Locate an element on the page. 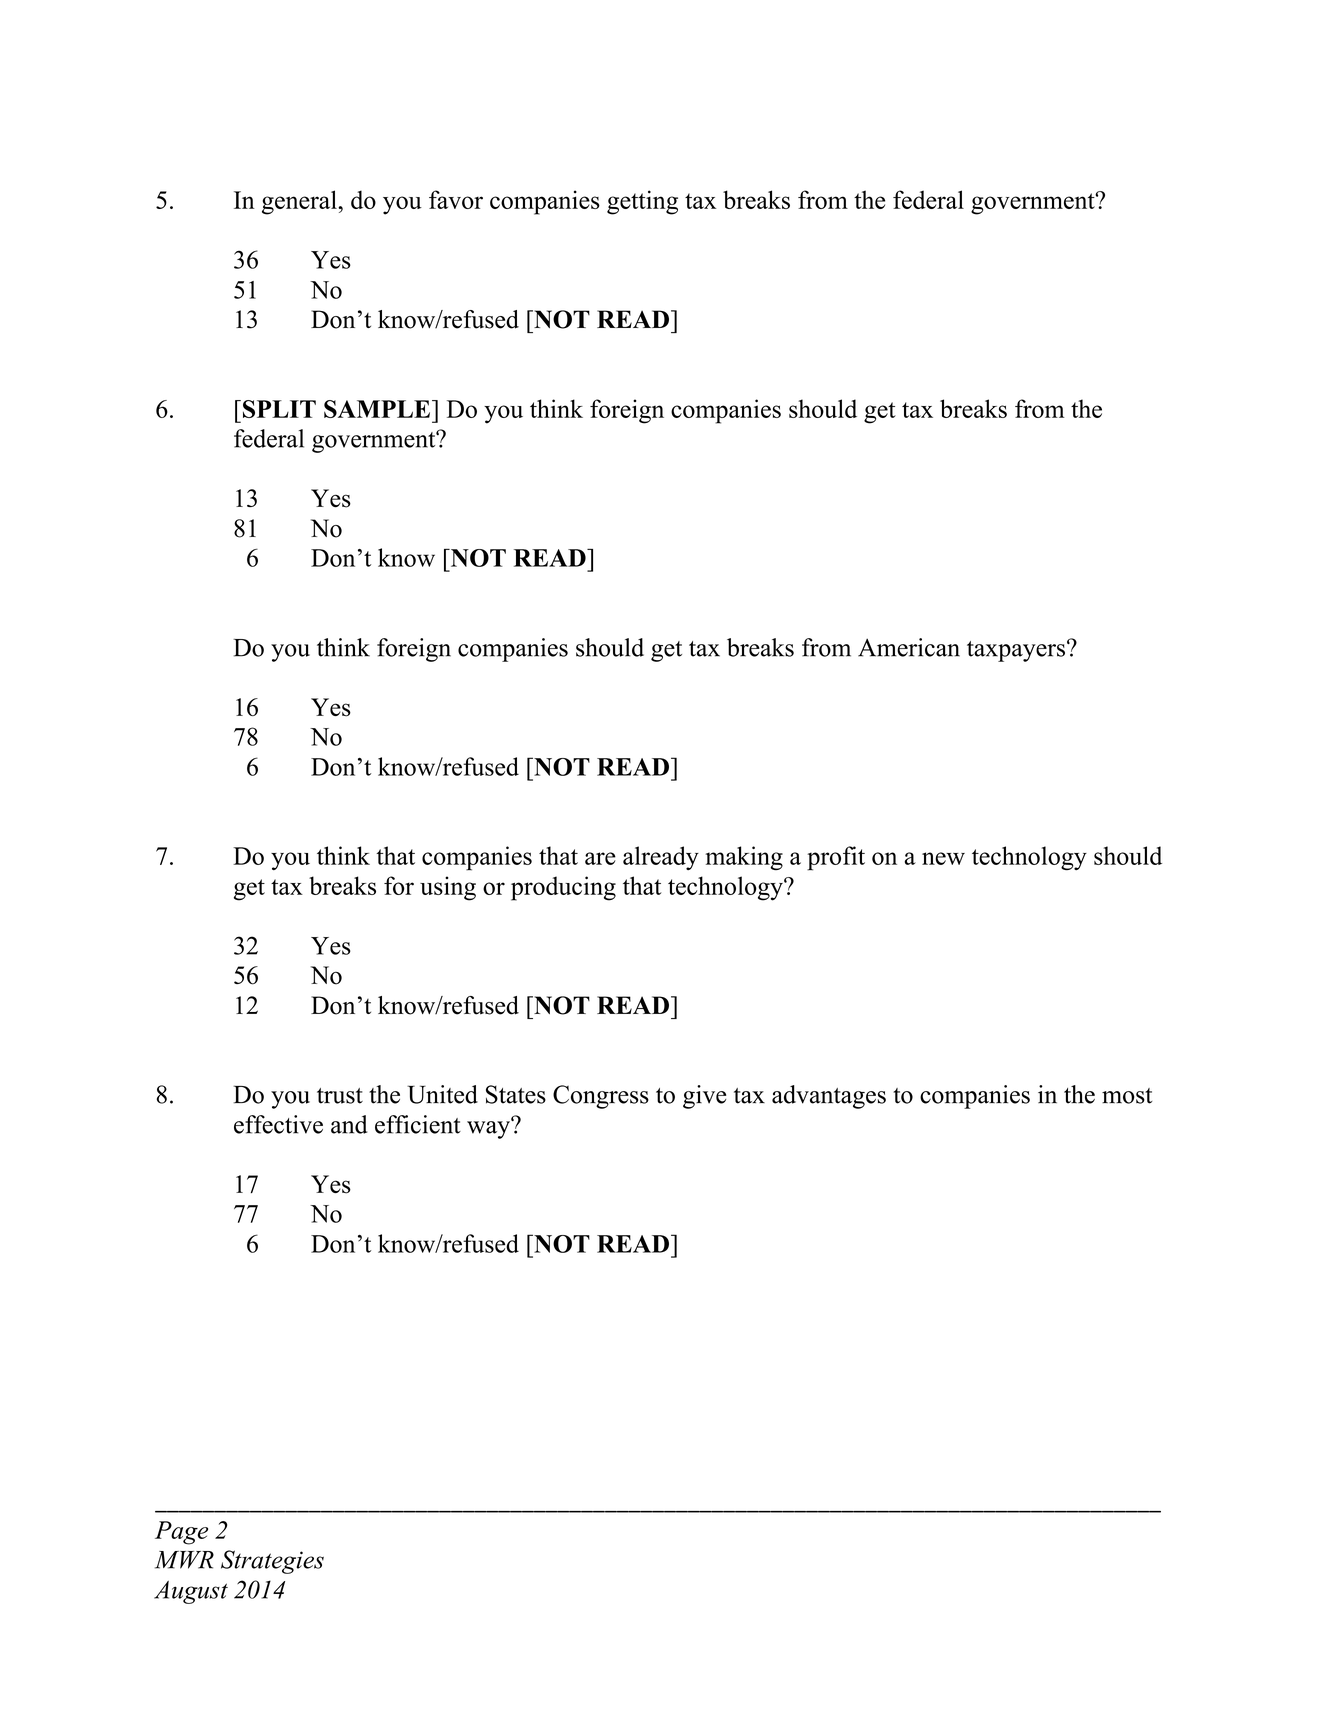 This image has height=1711, width=1322. general is located at coordinates (300, 202).
